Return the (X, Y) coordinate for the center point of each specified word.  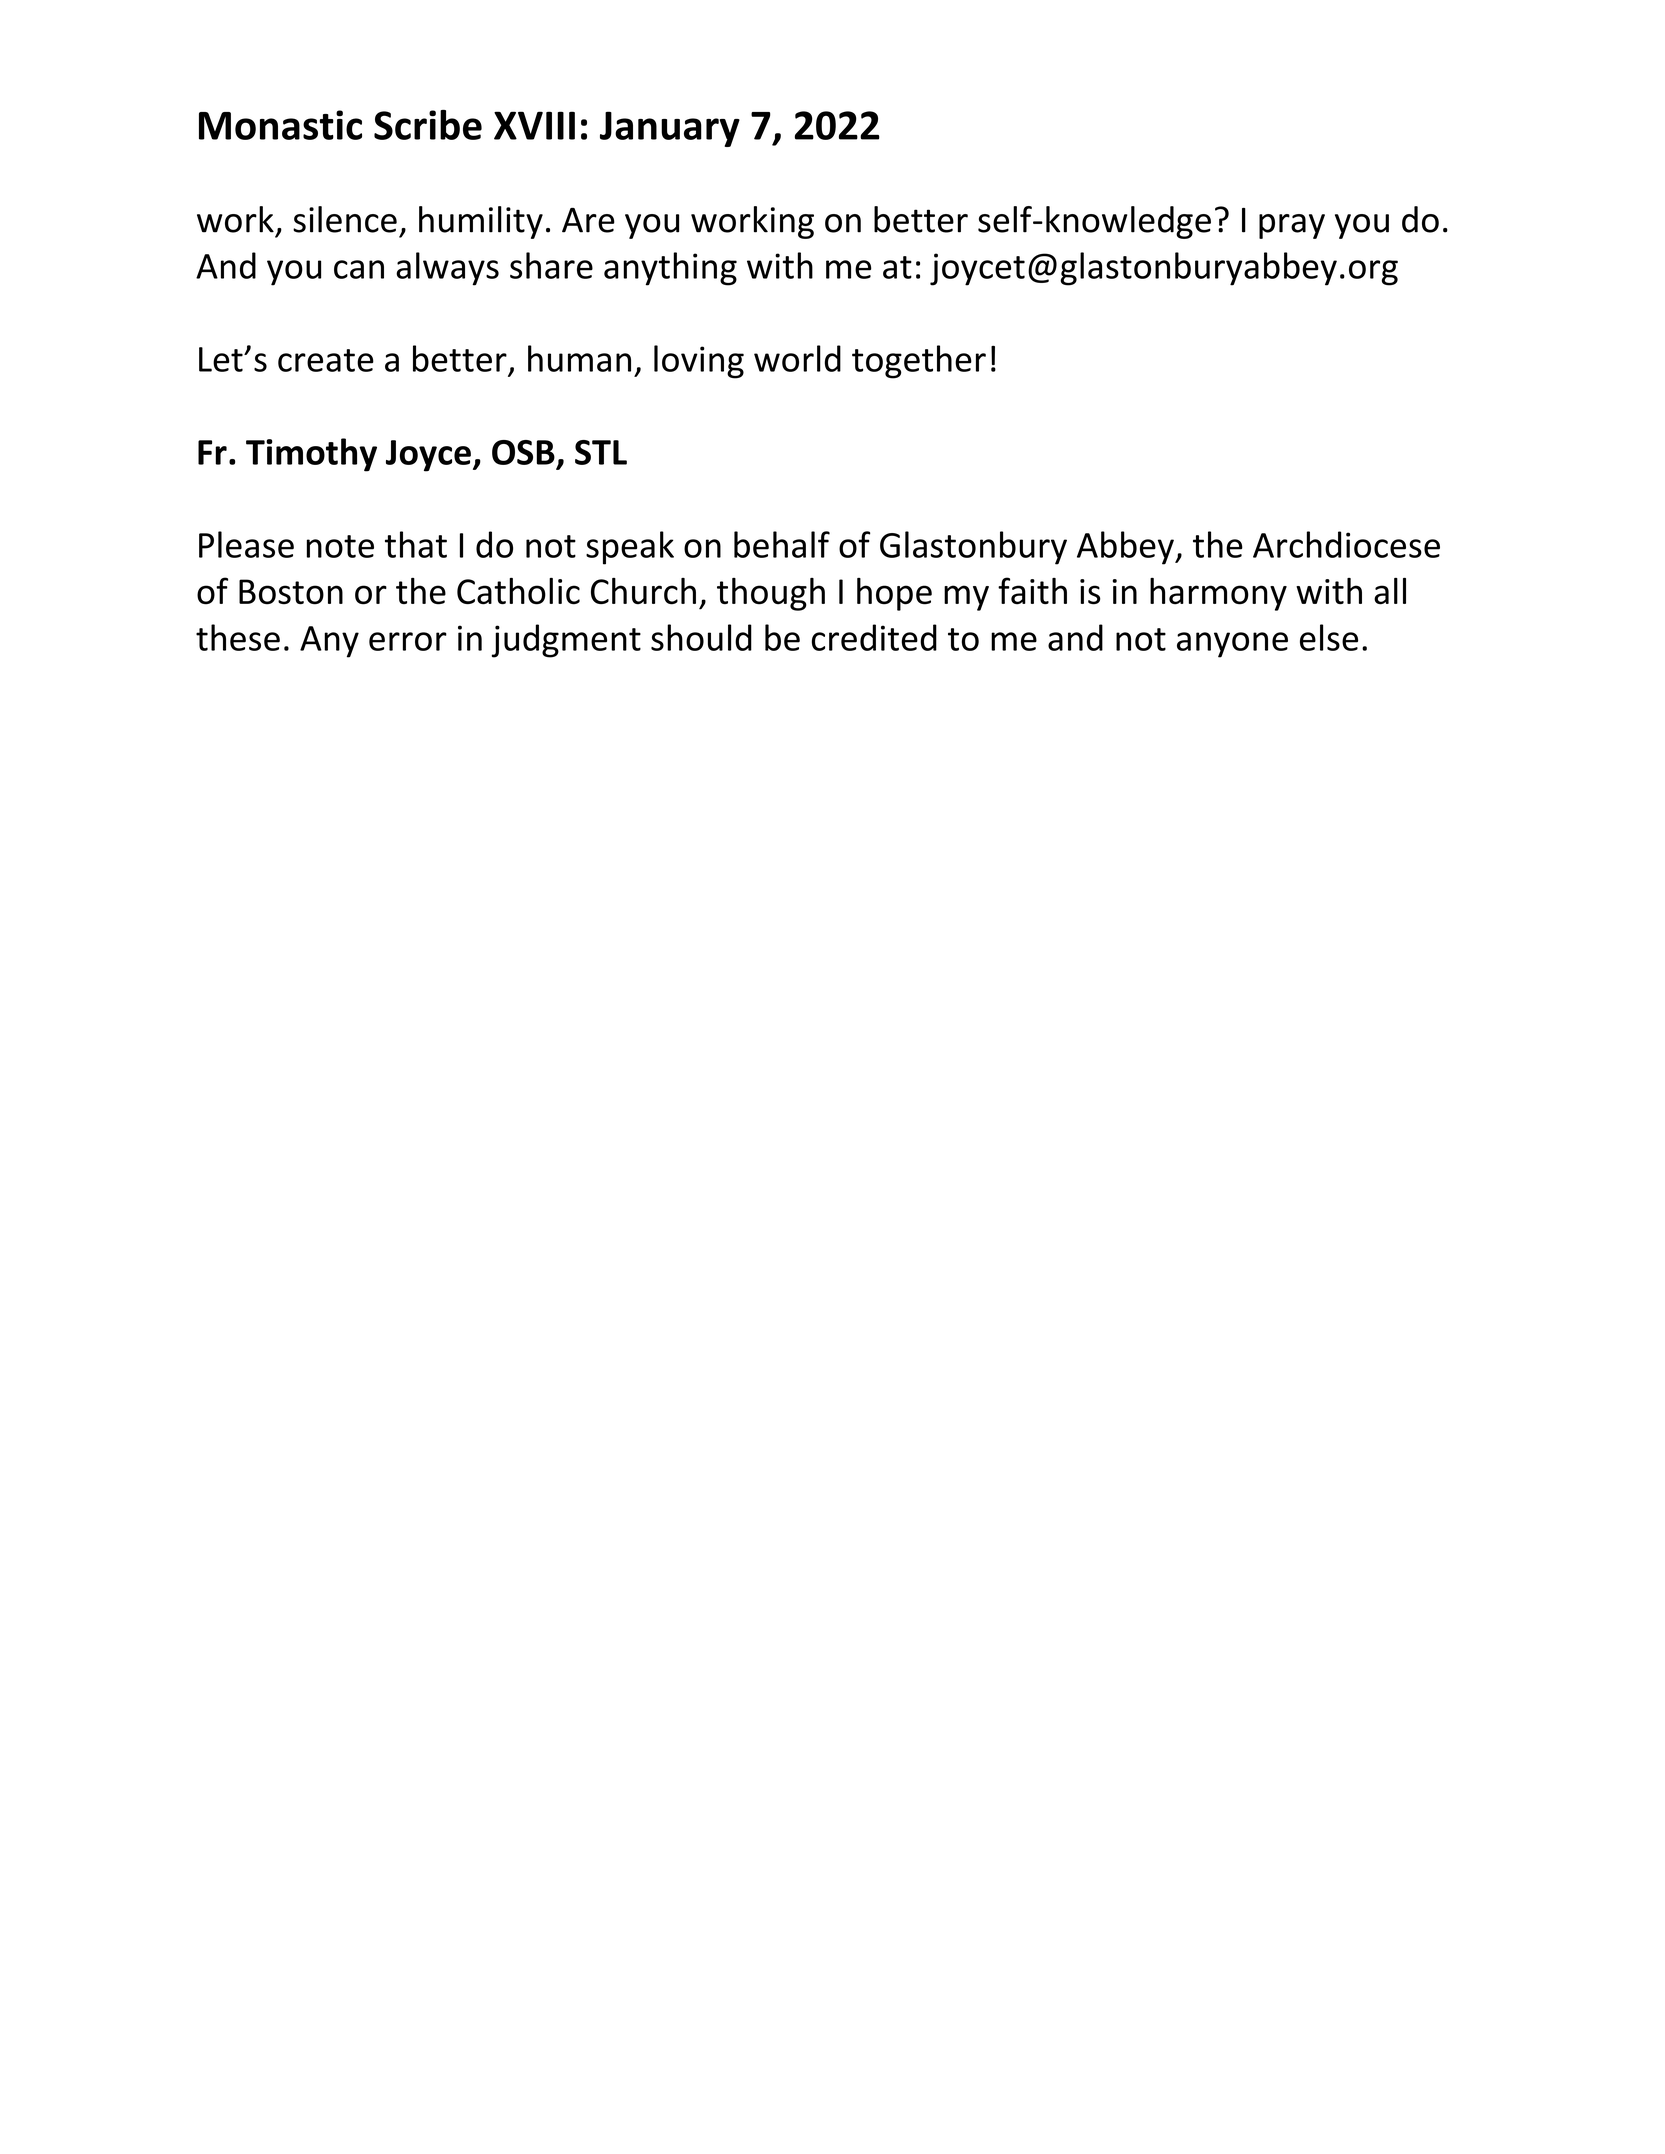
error (408, 641)
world (797, 358)
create (326, 360)
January (670, 129)
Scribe (428, 125)
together (919, 362)
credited (874, 637)
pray (1292, 226)
